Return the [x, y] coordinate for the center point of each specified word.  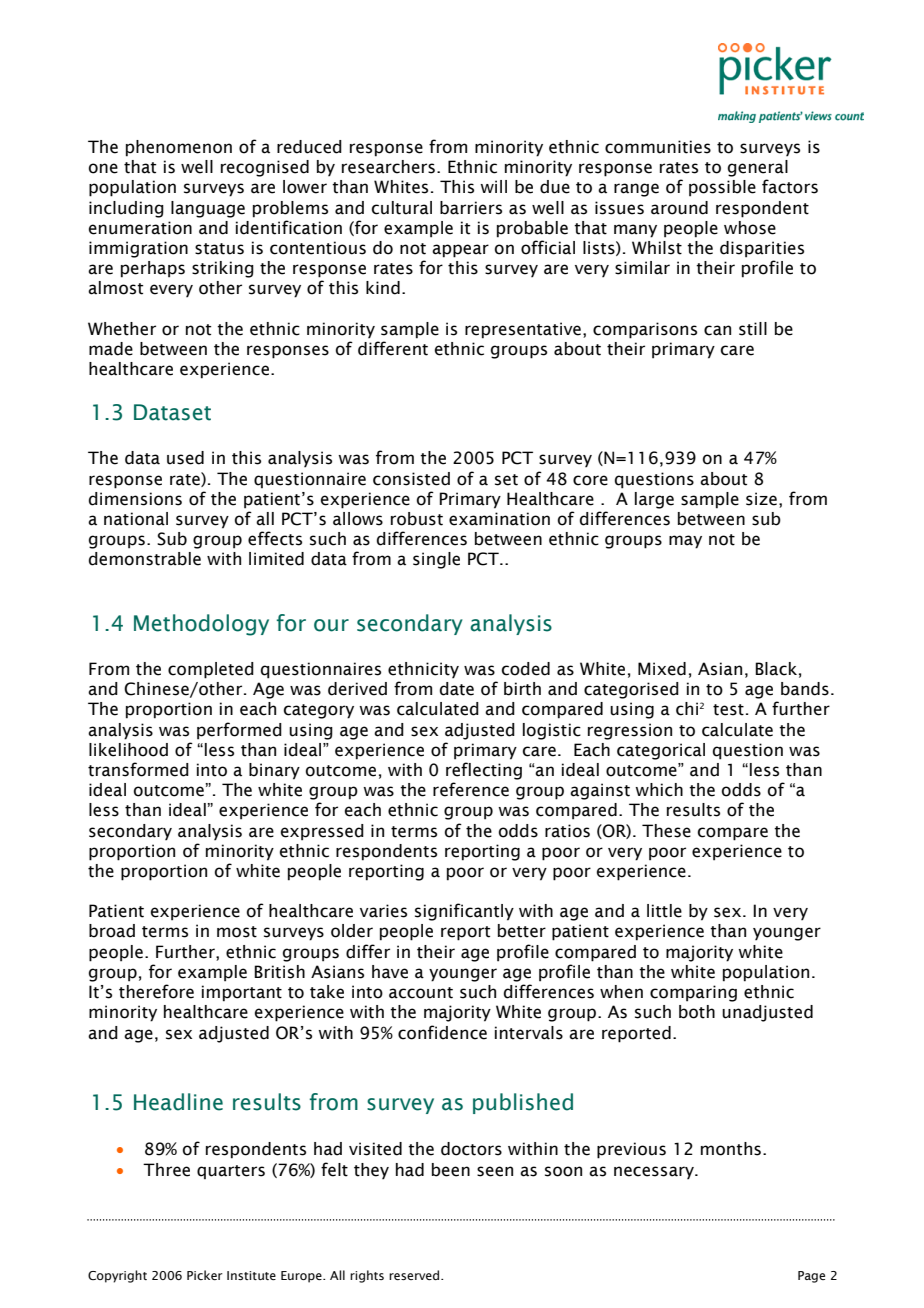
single [436, 560]
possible [722, 188]
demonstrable [145, 559]
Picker [205, 1275]
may [685, 542]
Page [811, 1277]
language [208, 209]
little [664, 911]
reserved [415, 1275]
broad [112, 931]
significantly [464, 912]
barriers [471, 208]
